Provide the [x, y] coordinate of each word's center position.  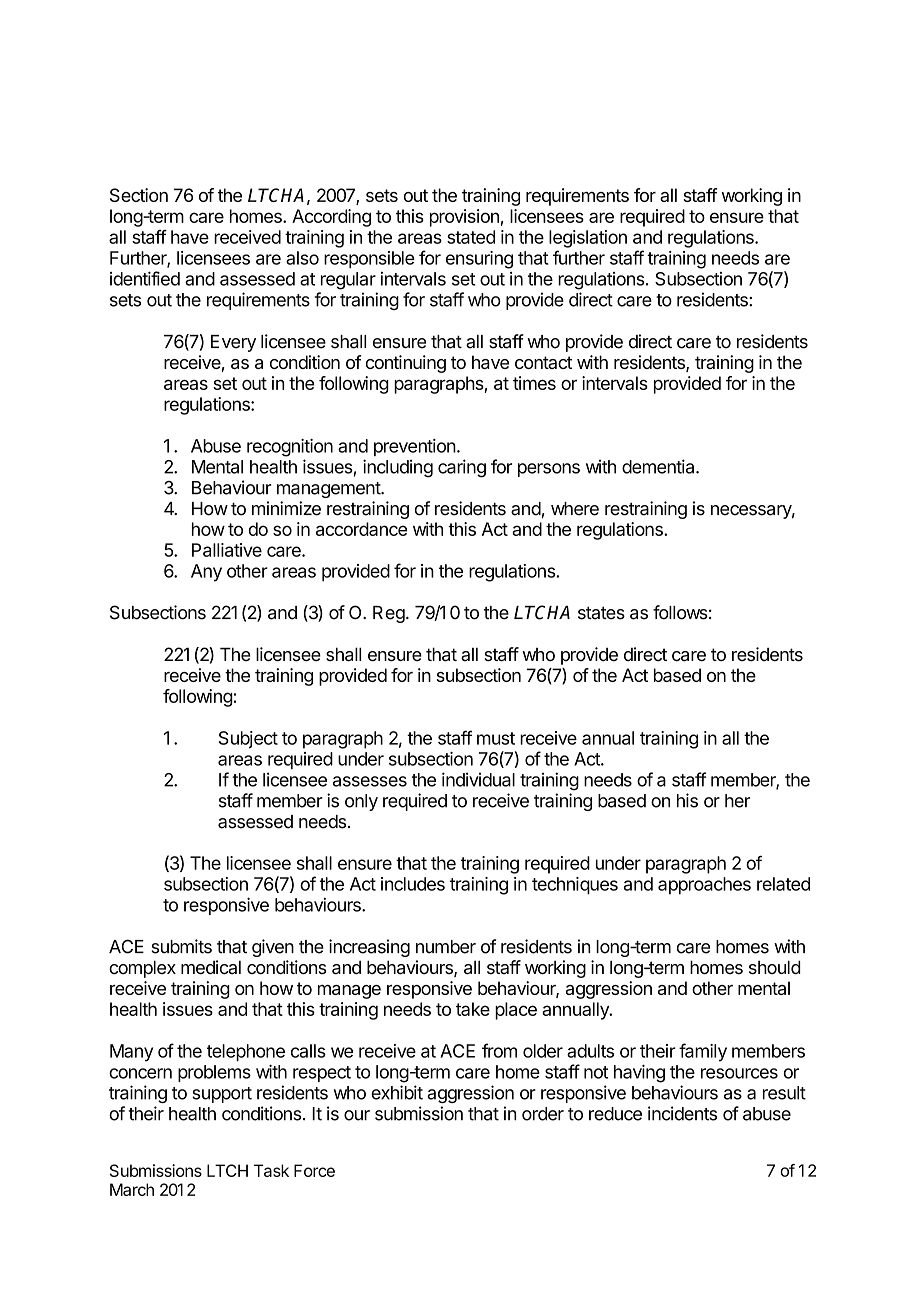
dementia [659, 466]
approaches [704, 886]
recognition [290, 448]
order [543, 1114]
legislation [588, 239]
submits [181, 946]
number [446, 947]
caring [462, 468]
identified [145, 278]
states [601, 613]
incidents [682, 1113]
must [496, 738]
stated [471, 237]
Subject [248, 740]
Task [271, 1170]
